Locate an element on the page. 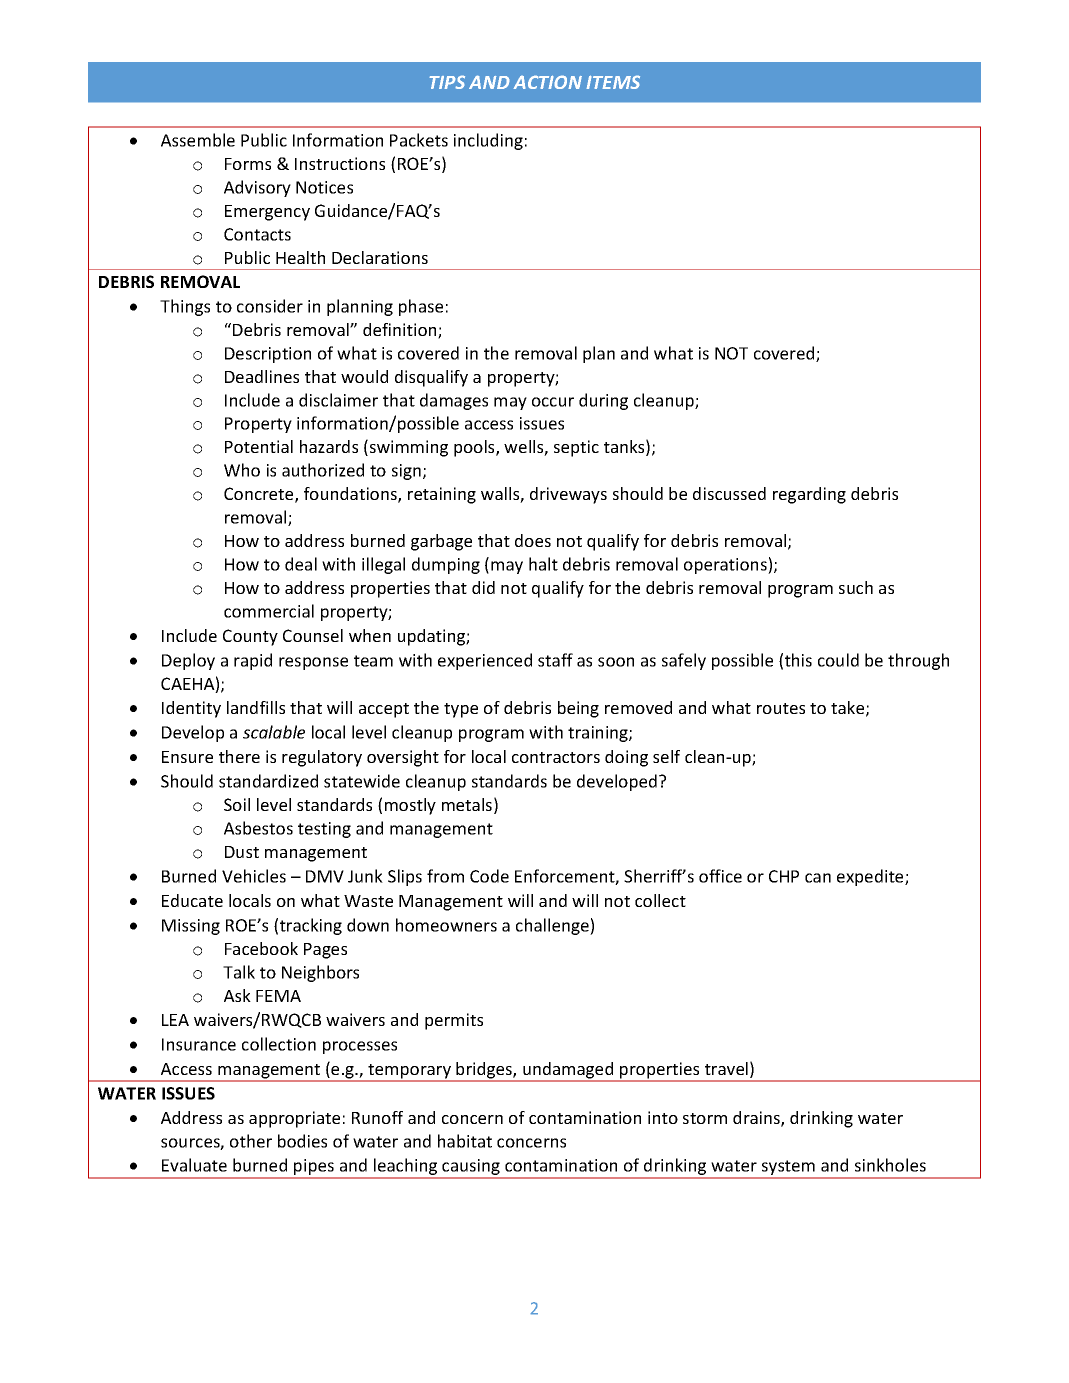 Image resolution: width=1069 pixels, height=1383 pixels. staff is located at coordinates (555, 660).
